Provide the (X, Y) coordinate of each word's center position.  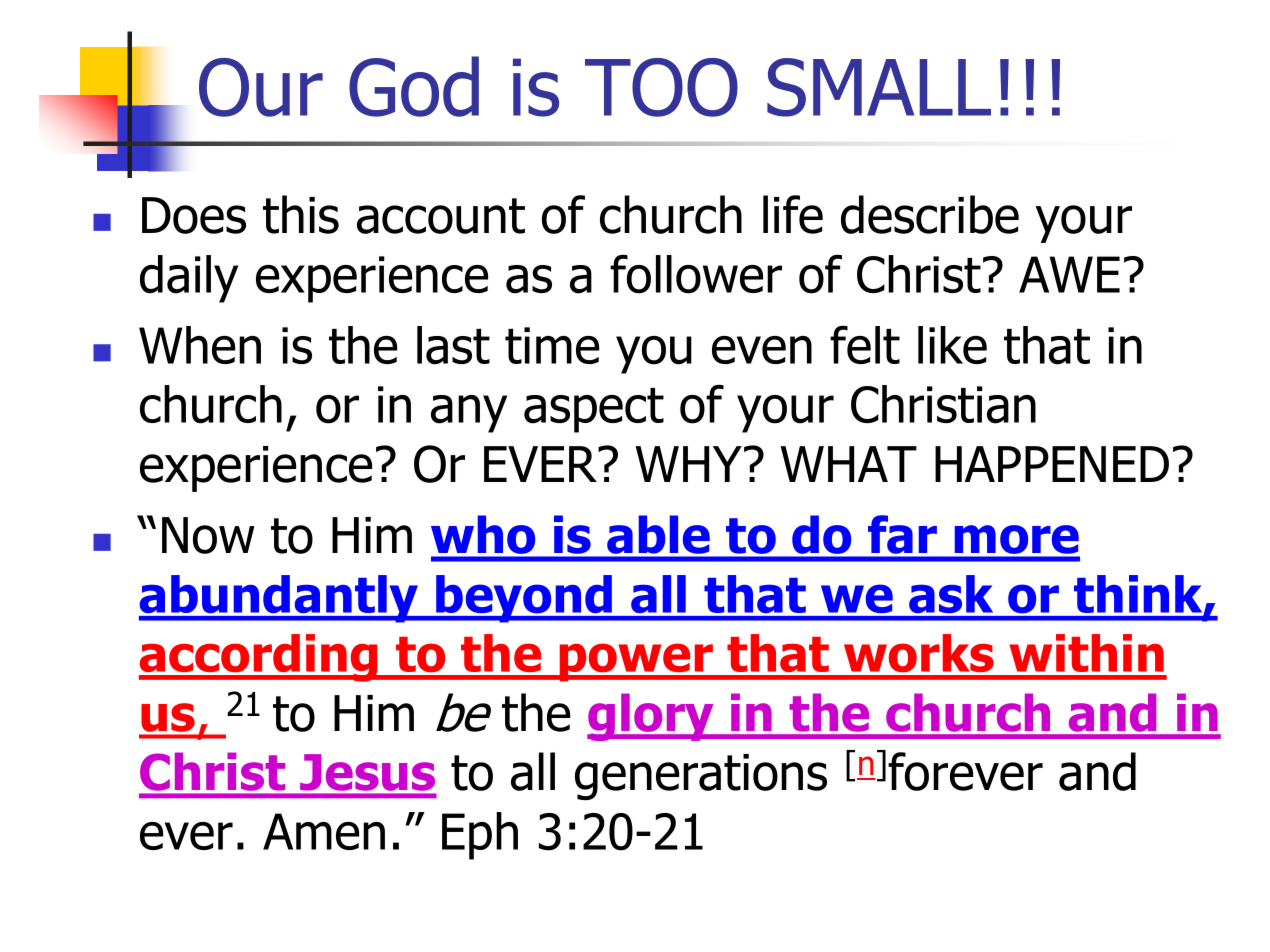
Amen (324, 831)
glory (651, 717)
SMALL (879, 87)
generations (701, 777)
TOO (661, 87)
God (414, 86)
